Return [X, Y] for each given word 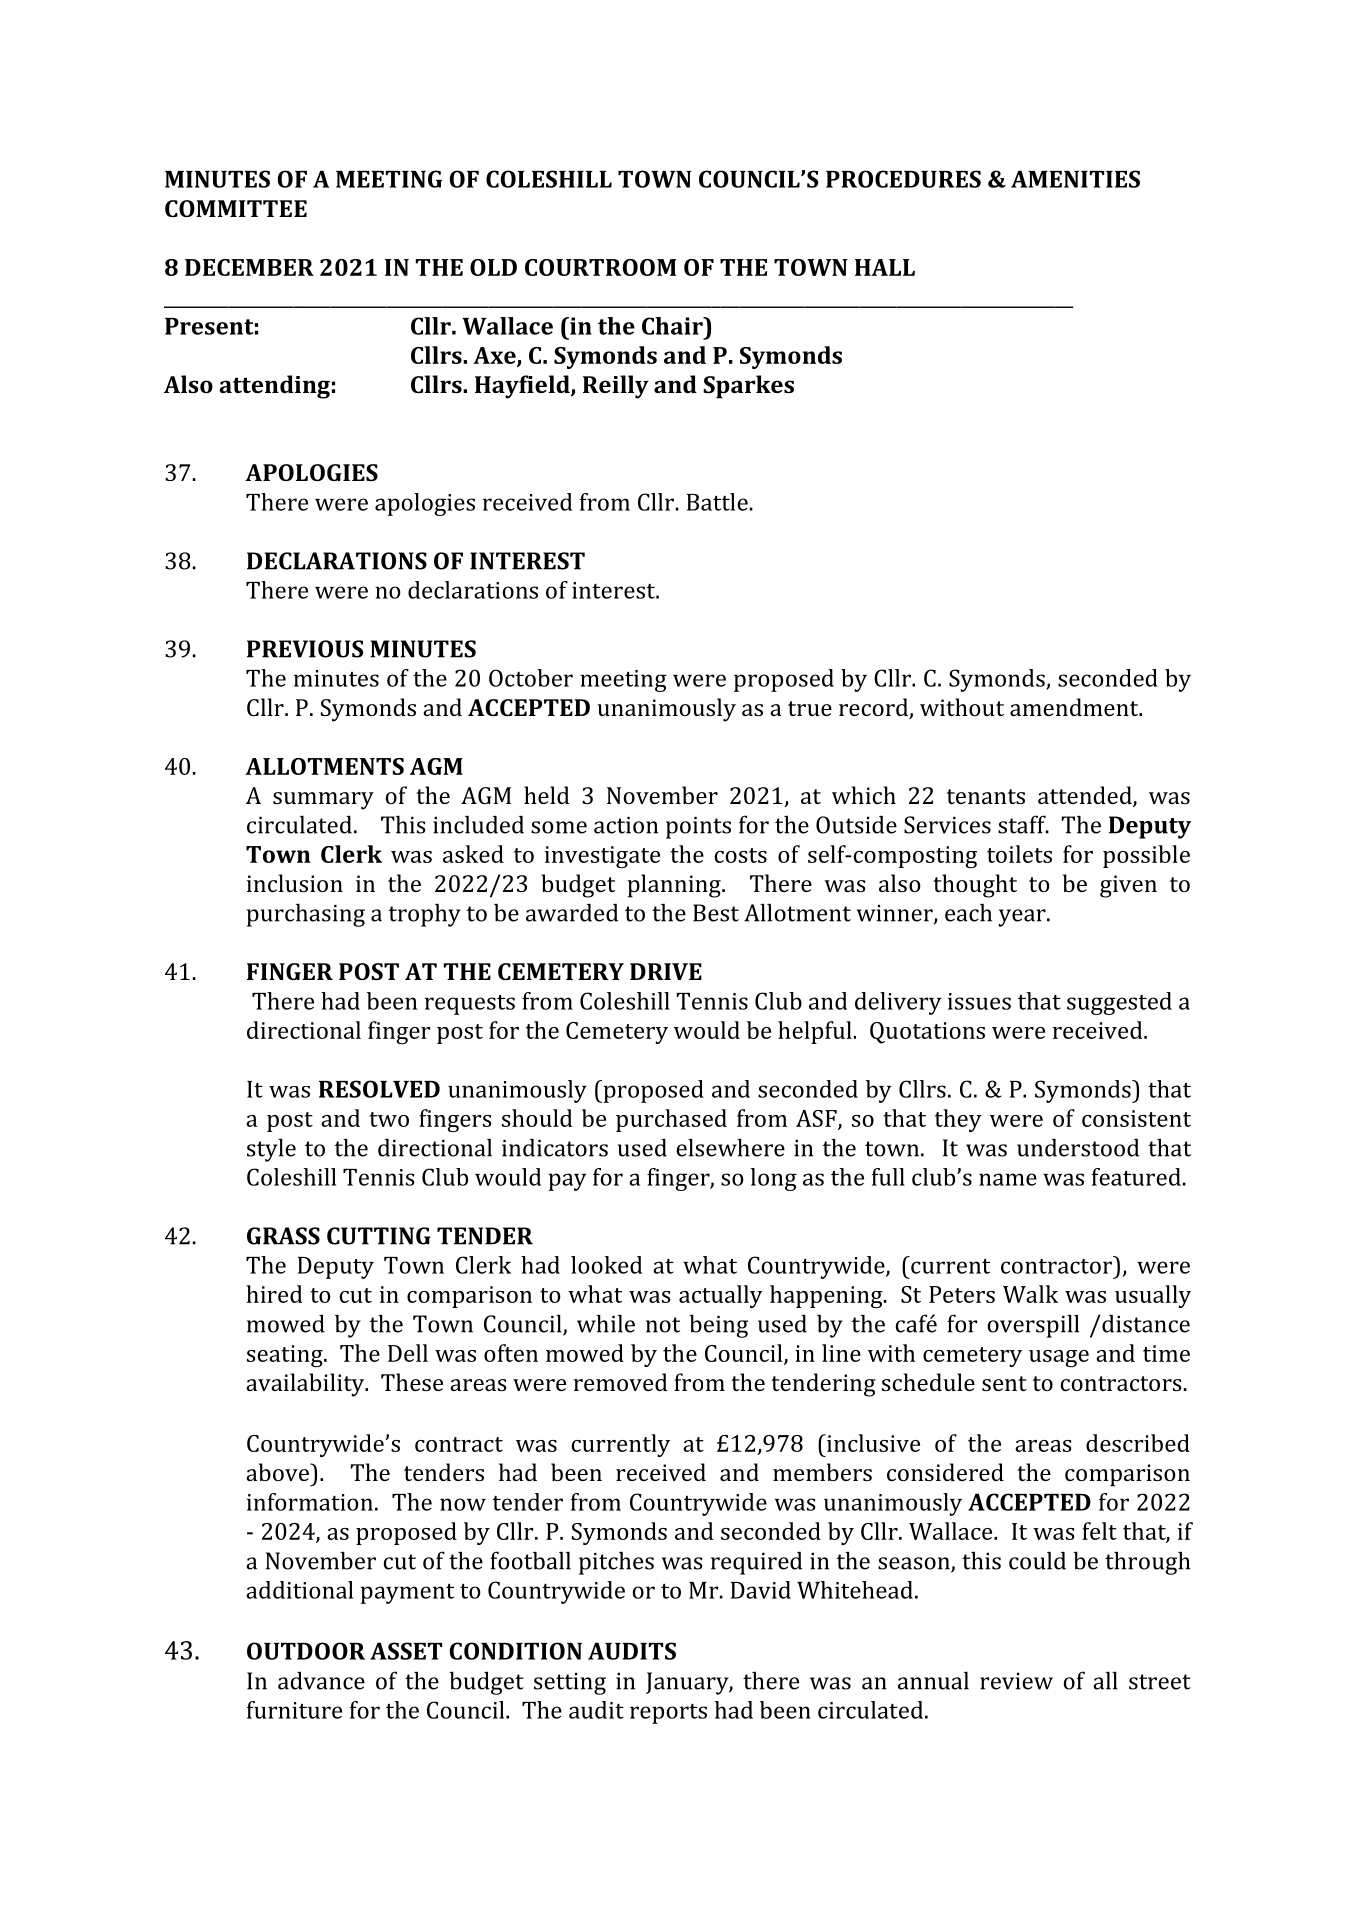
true [810, 708]
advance [321, 1680]
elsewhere [730, 1147]
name [1008, 1179]
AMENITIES [1075, 179]
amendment [1075, 707]
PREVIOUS [305, 649]
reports [668, 1714]
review [1016, 1681]
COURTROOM [600, 267]
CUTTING [379, 1236]
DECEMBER [249, 267]
